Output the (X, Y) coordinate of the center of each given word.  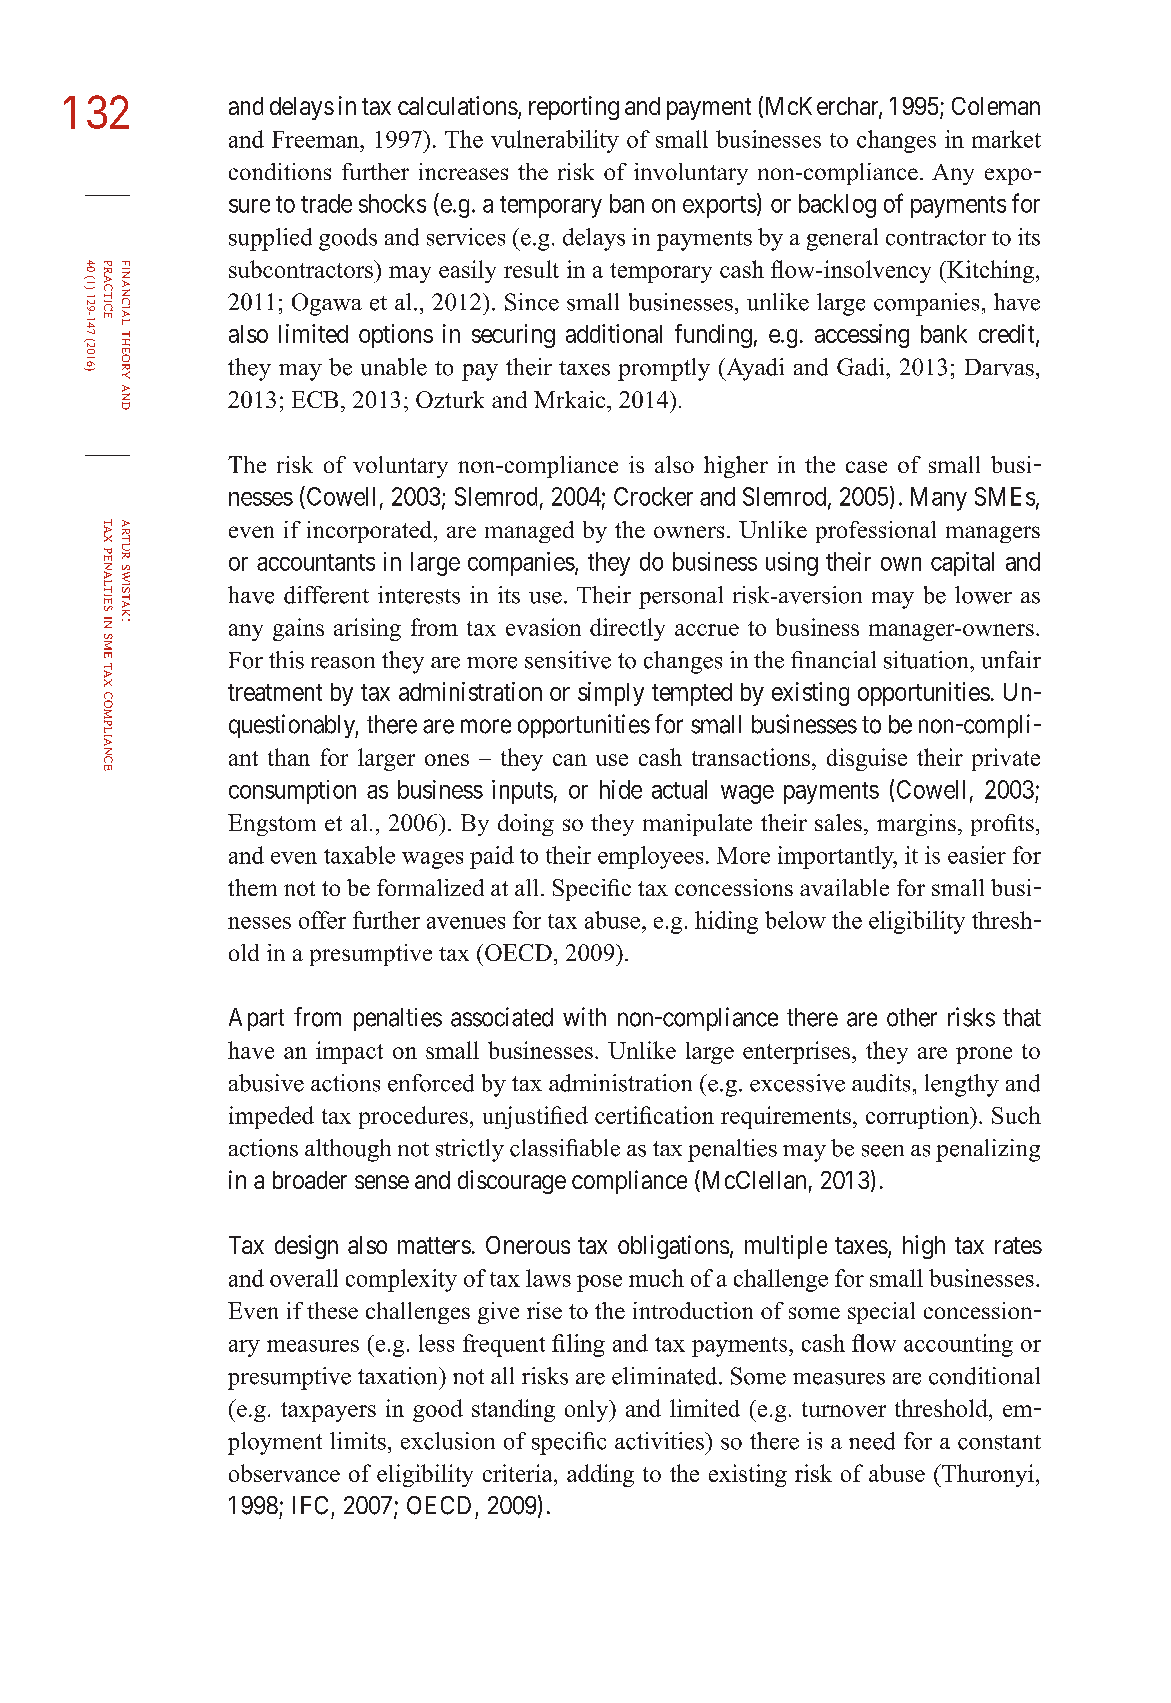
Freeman (316, 139)
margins (916, 825)
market (1006, 139)
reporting (574, 108)
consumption (292, 792)
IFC (310, 1505)
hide (621, 789)
